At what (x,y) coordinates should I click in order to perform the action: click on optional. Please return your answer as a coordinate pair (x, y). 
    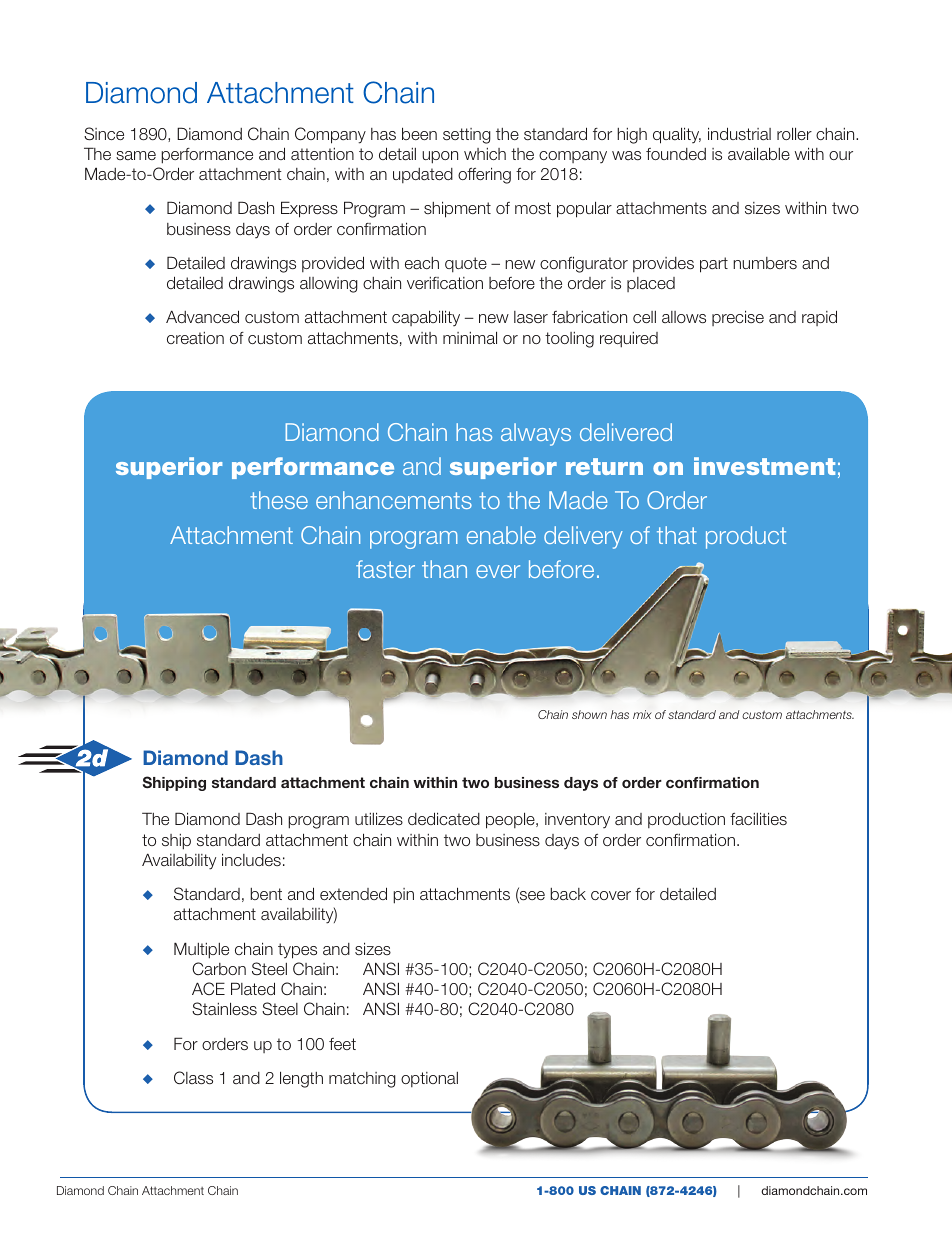
    Looking at the image, I should click on (429, 1079).
